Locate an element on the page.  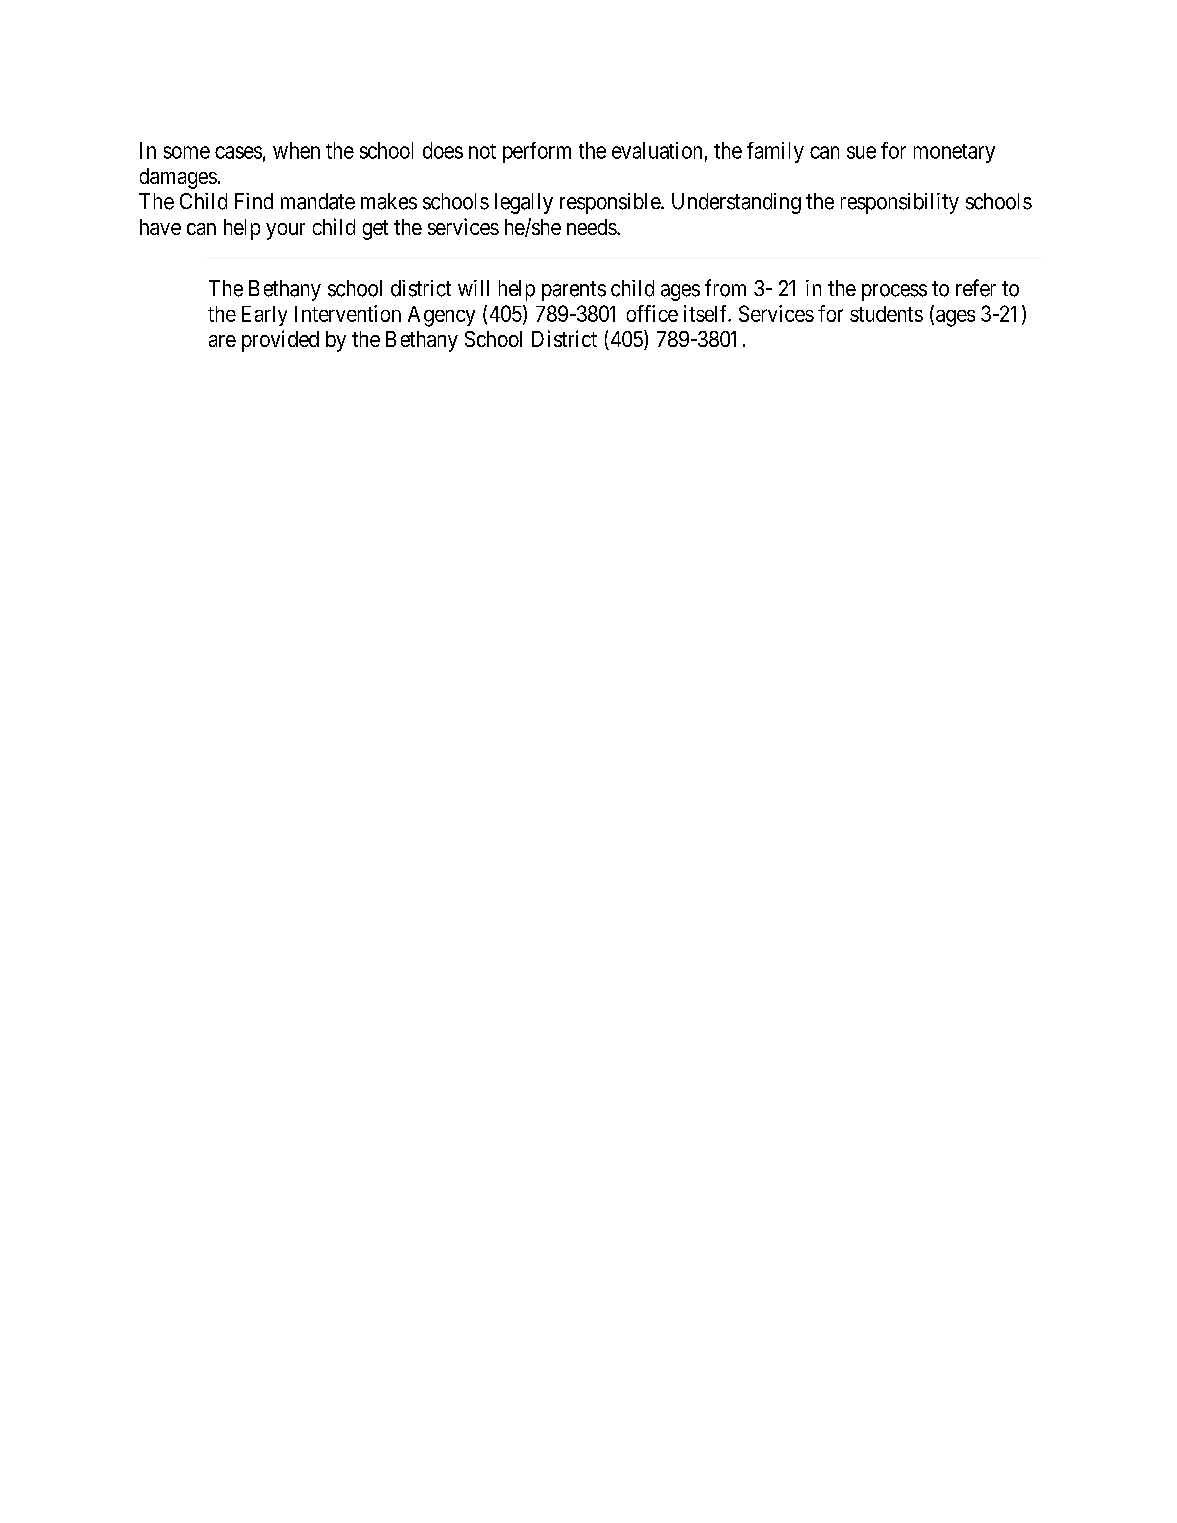
your is located at coordinates (285, 231).
